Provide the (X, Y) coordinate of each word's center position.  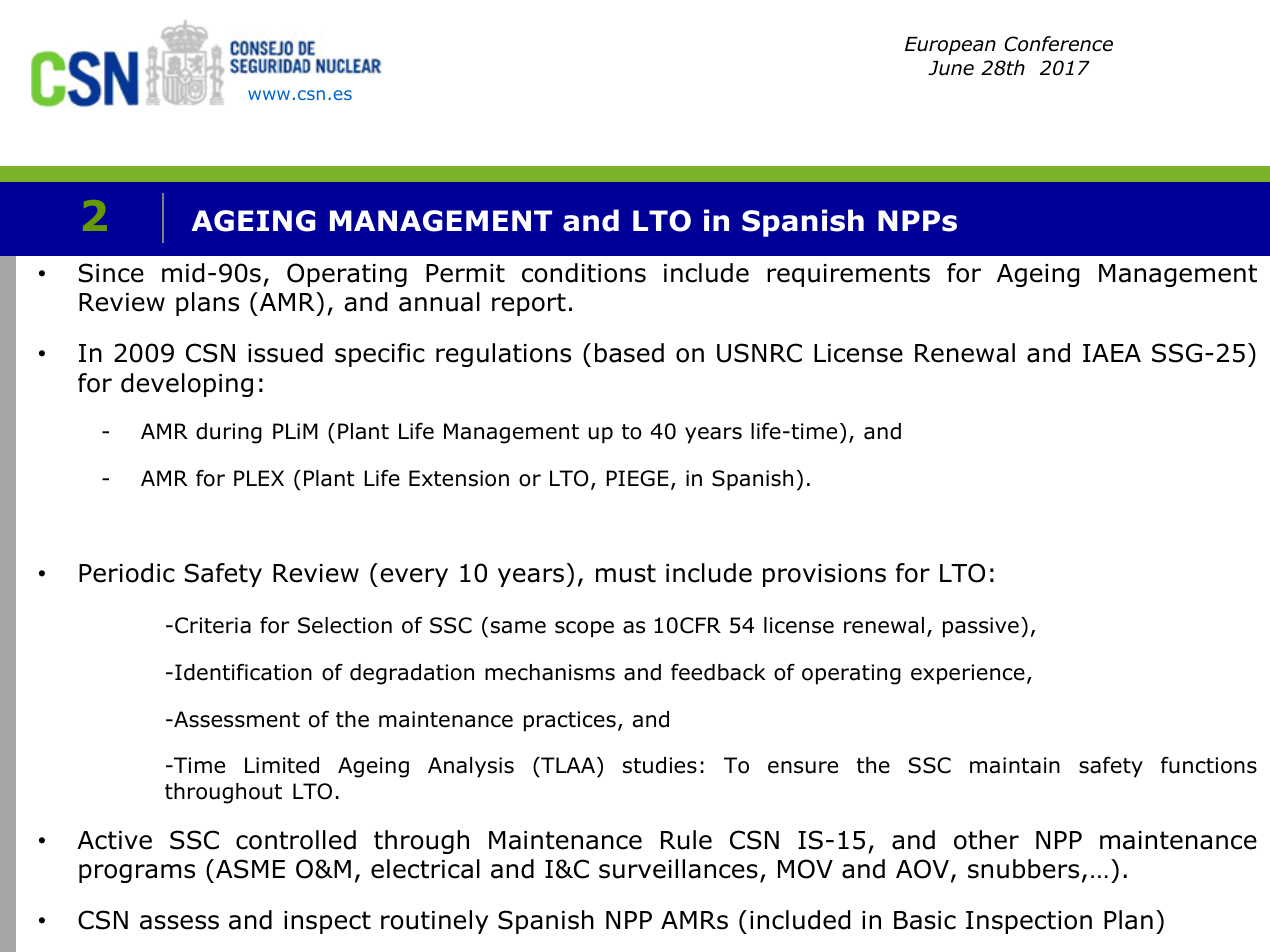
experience (968, 674)
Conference (1058, 44)
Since (111, 273)
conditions (584, 273)
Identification (243, 672)
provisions (824, 575)
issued (285, 353)
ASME (250, 869)
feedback (718, 672)
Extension (459, 478)
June (951, 68)
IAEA (1112, 353)
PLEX (259, 478)
